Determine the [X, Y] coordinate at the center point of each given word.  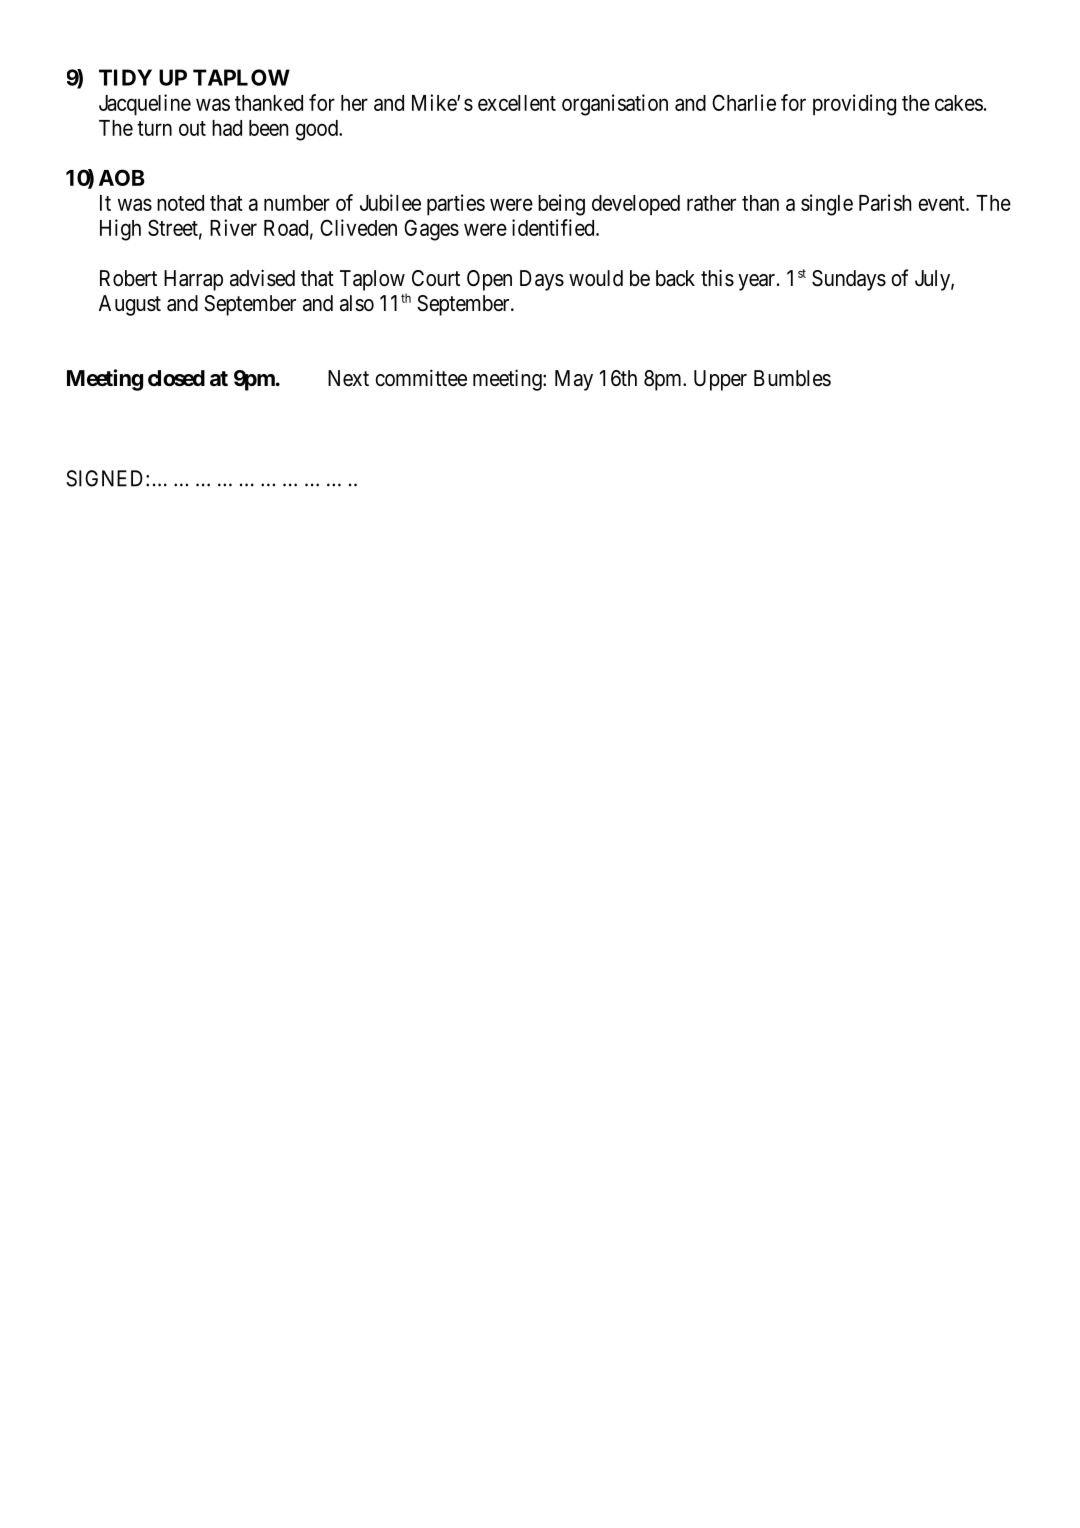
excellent [517, 103]
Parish [885, 202]
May [574, 380]
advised [262, 278]
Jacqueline [145, 105]
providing [854, 105]
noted [180, 203]
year [758, 282]
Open [489, 280]
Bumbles [792, 378]
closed [176, 378]
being [561, 205]
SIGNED [106, 478]
